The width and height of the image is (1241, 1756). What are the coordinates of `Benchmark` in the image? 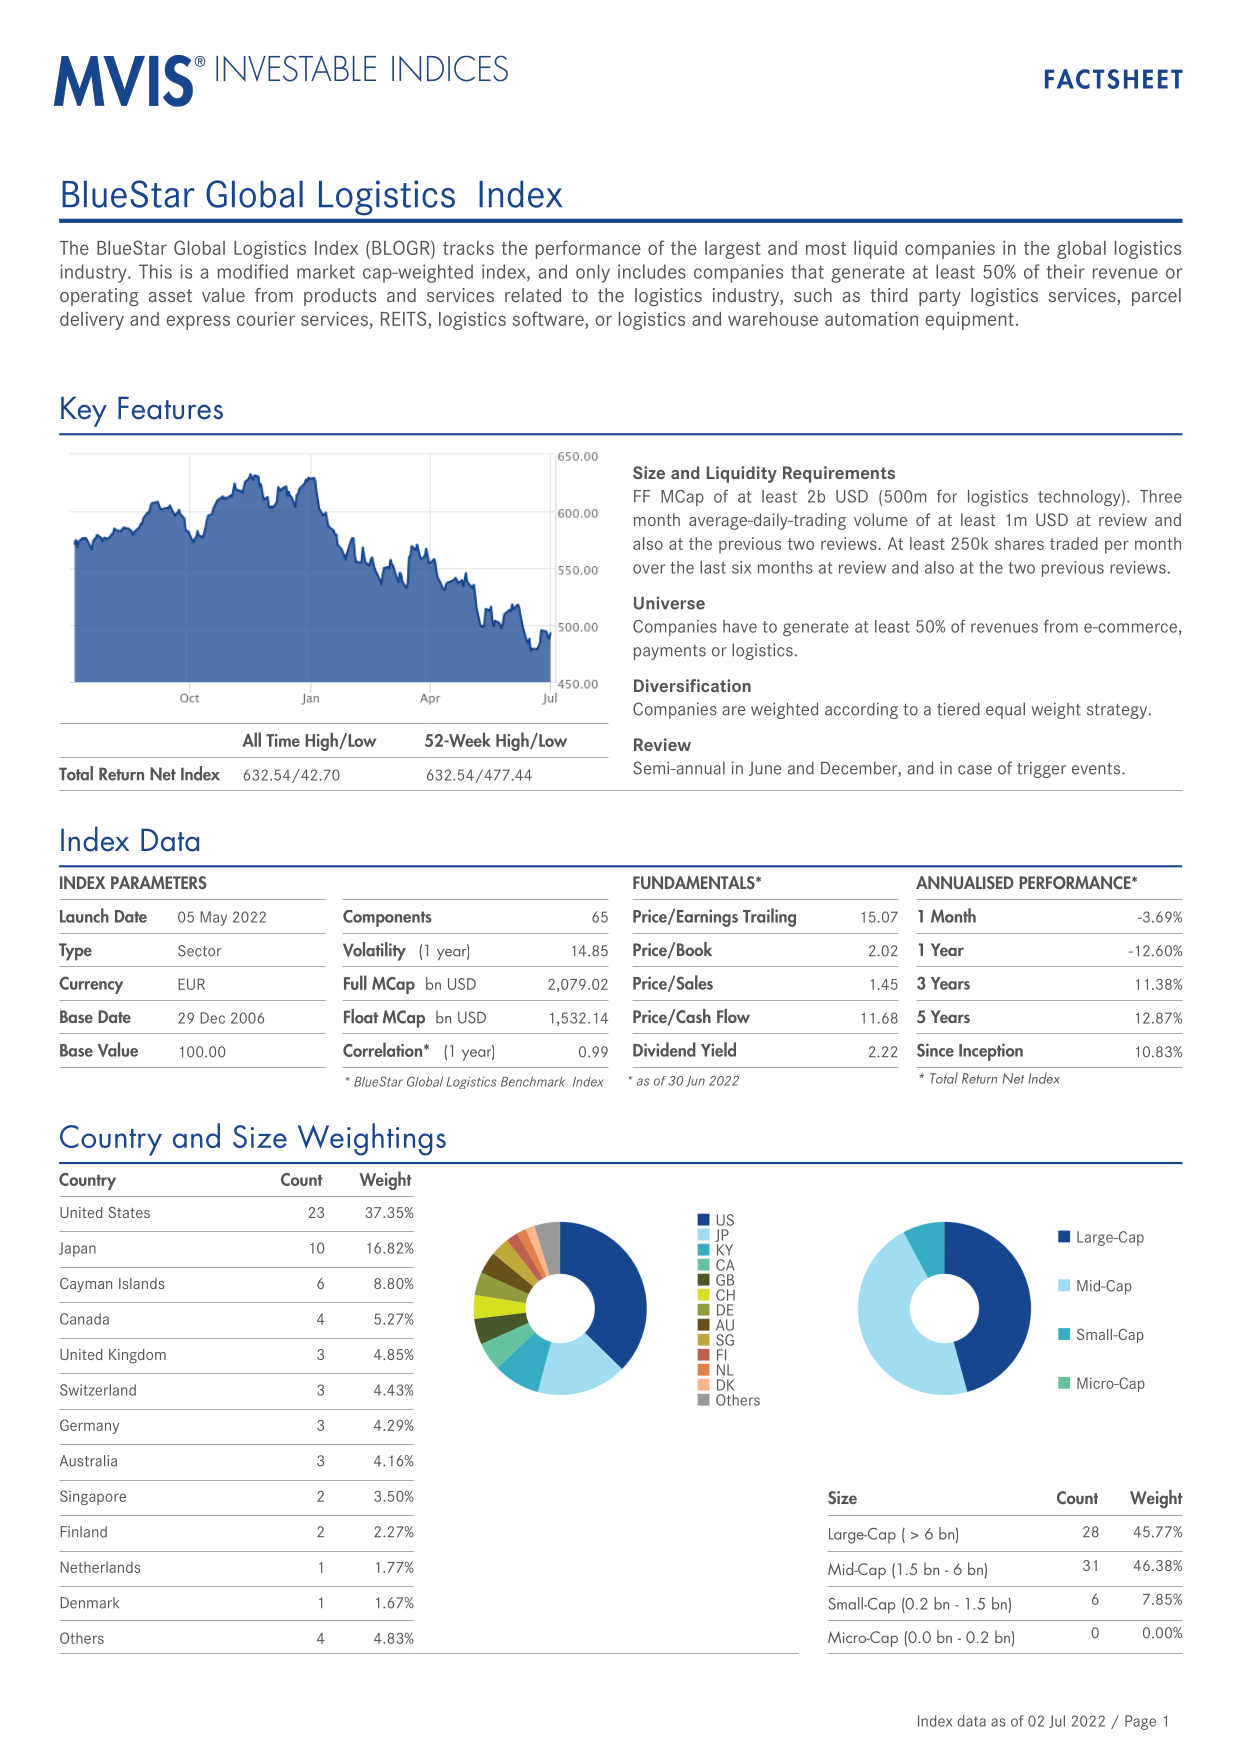 It's located at (533, 1082).
